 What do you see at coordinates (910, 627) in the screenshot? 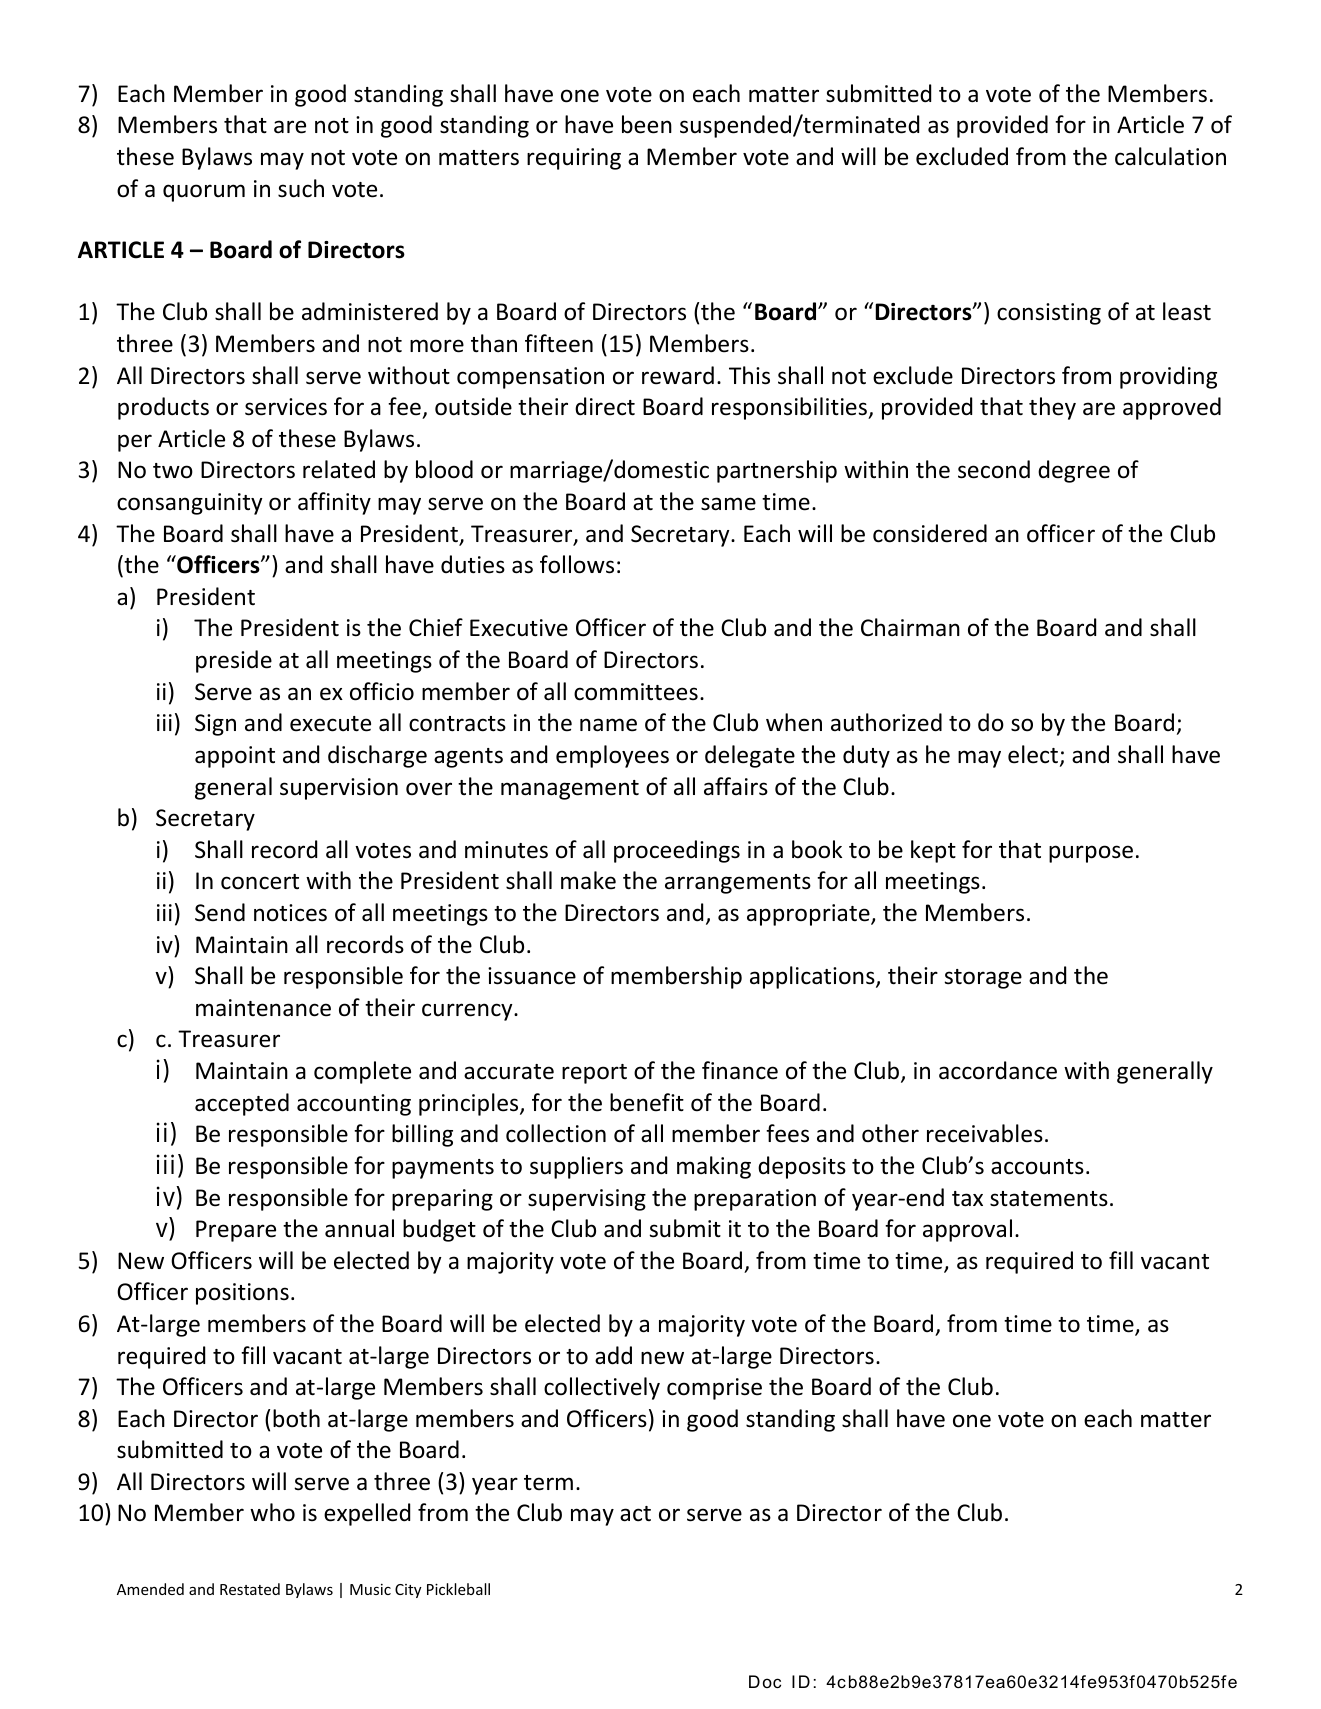
I see `Chairman` at bounding box center [910, 627].
